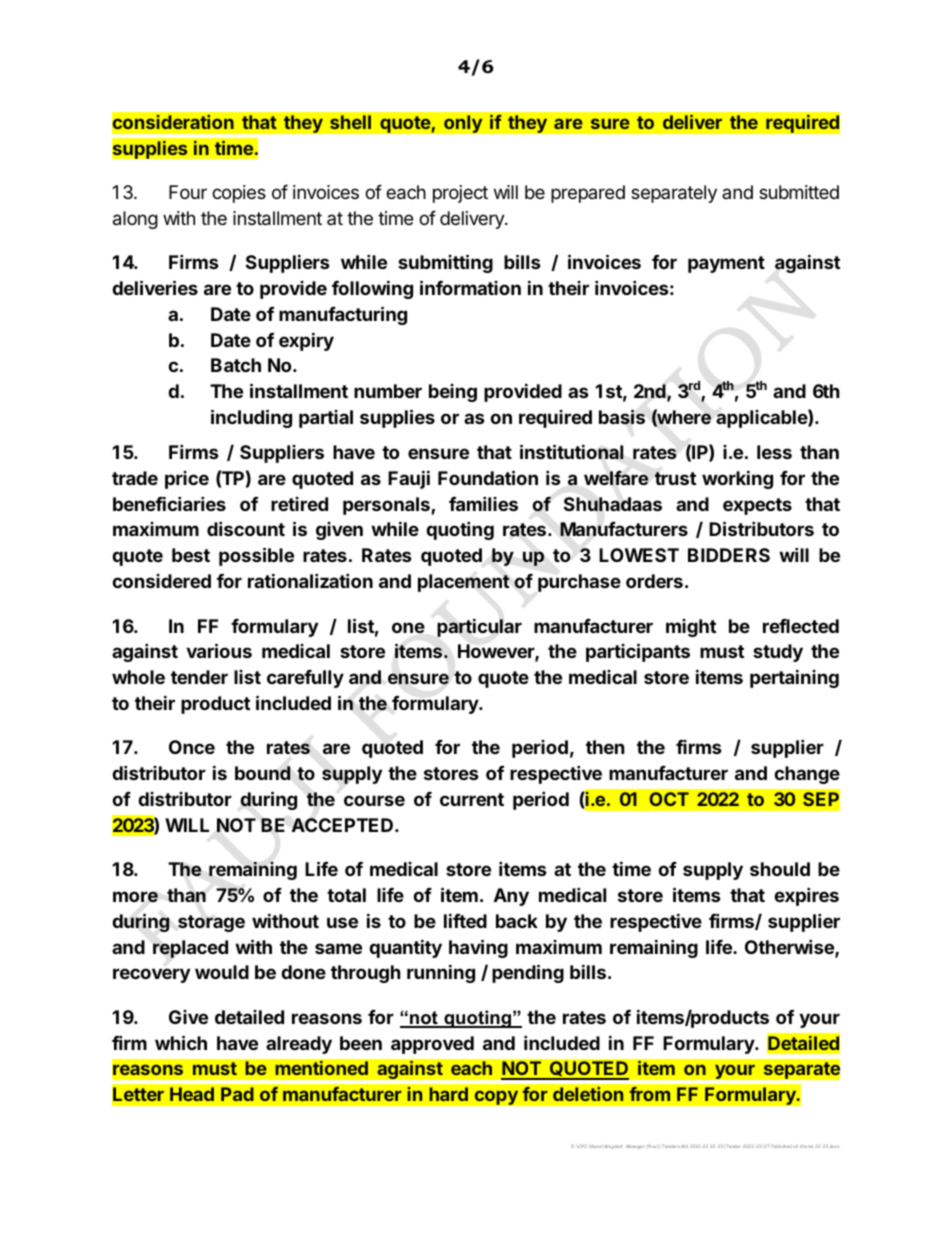 The height and width of the image is (1233, 952). What do you see at coordinates (496, 1097) in the image?
I see `copy` at bounding box center [496, 1097].
